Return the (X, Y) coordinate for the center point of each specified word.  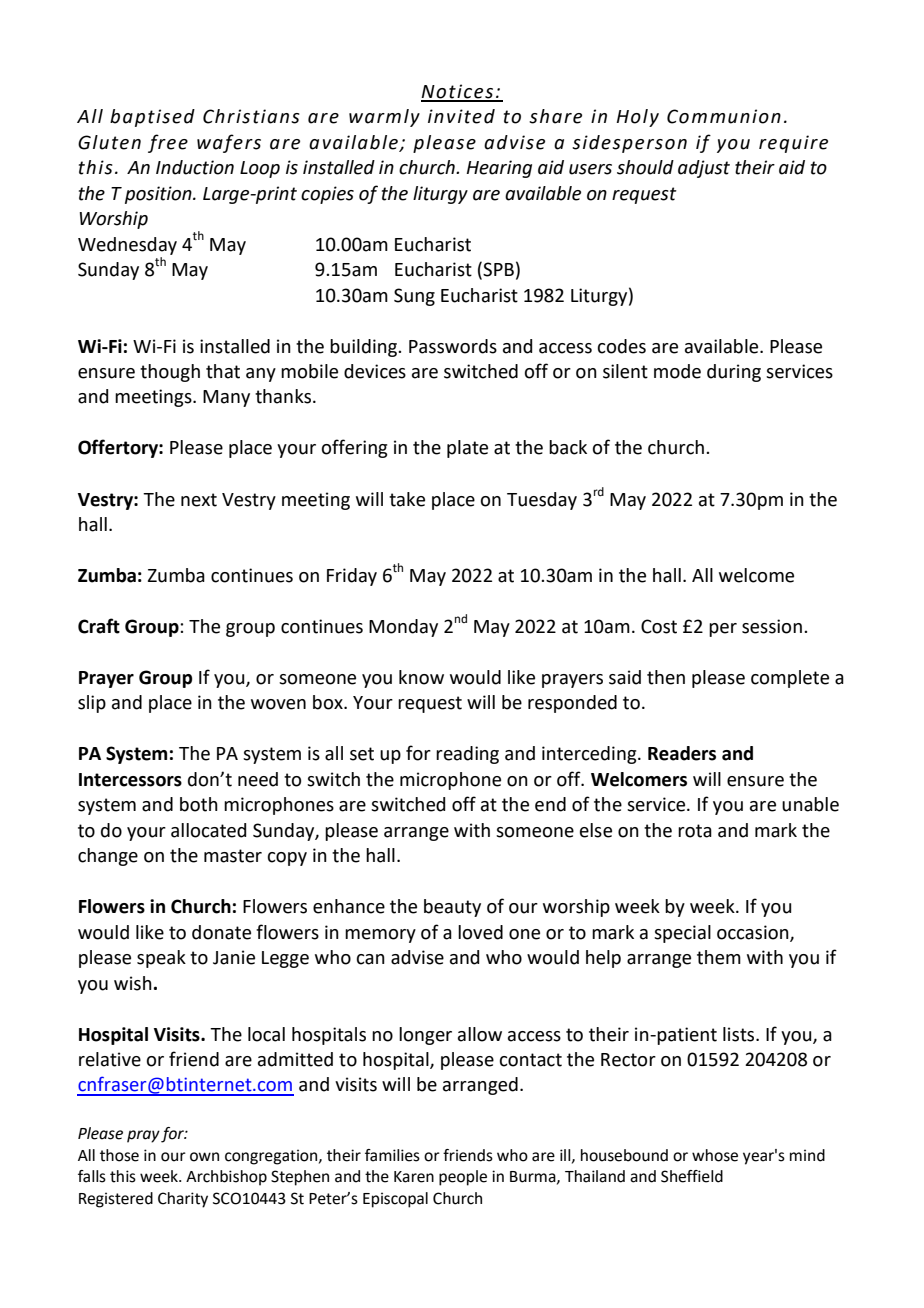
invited (461, 116)
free (168, 143)
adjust (704, 169)
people (463, 1178)
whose (715, 1155)
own (204, 1157)
